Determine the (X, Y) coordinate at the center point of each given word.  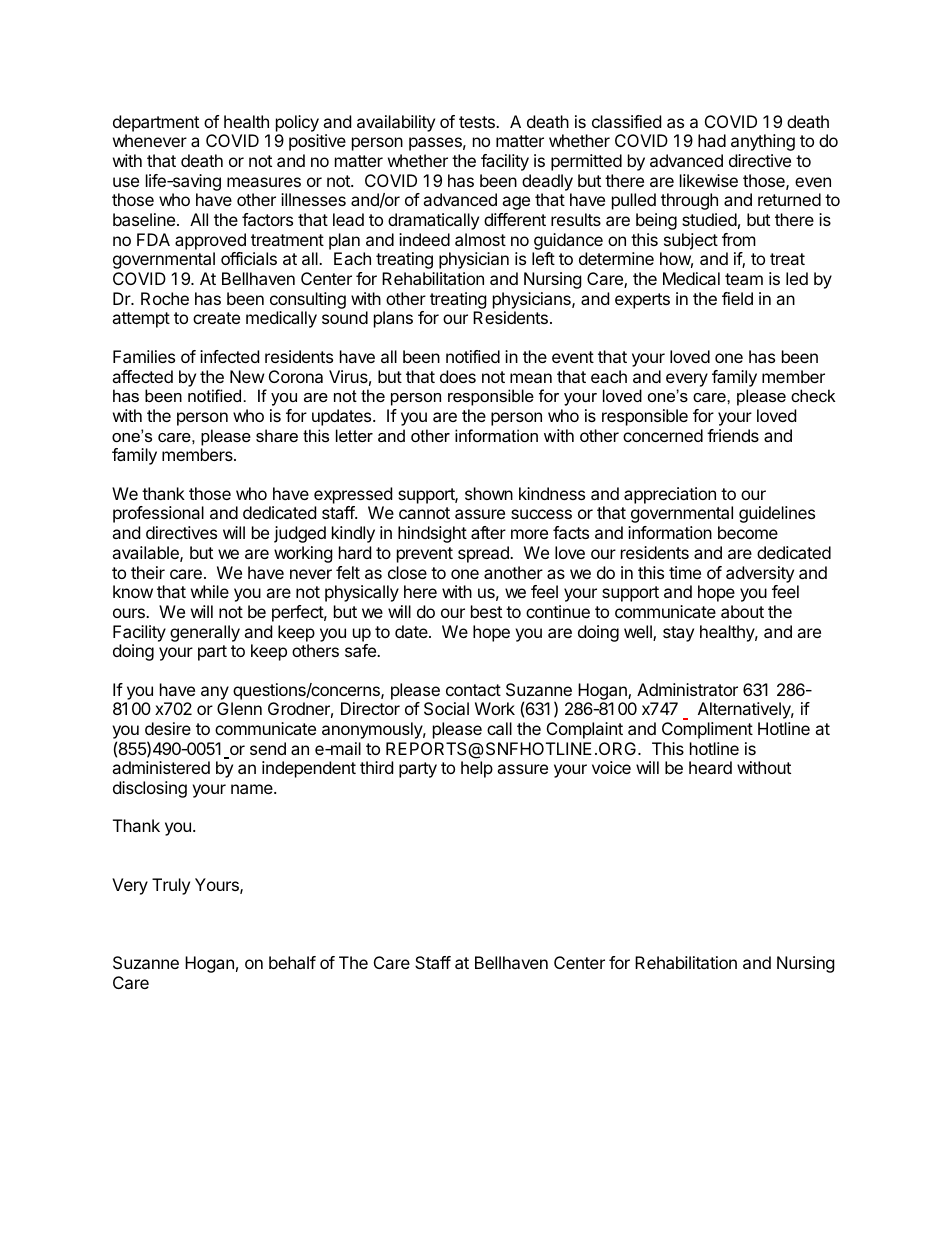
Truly (171, 886)
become (748, 532)
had (712, 140)
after (488, 532)
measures (264, 182)
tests (478, 122)
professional (158, 514)
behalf (292, 962)
